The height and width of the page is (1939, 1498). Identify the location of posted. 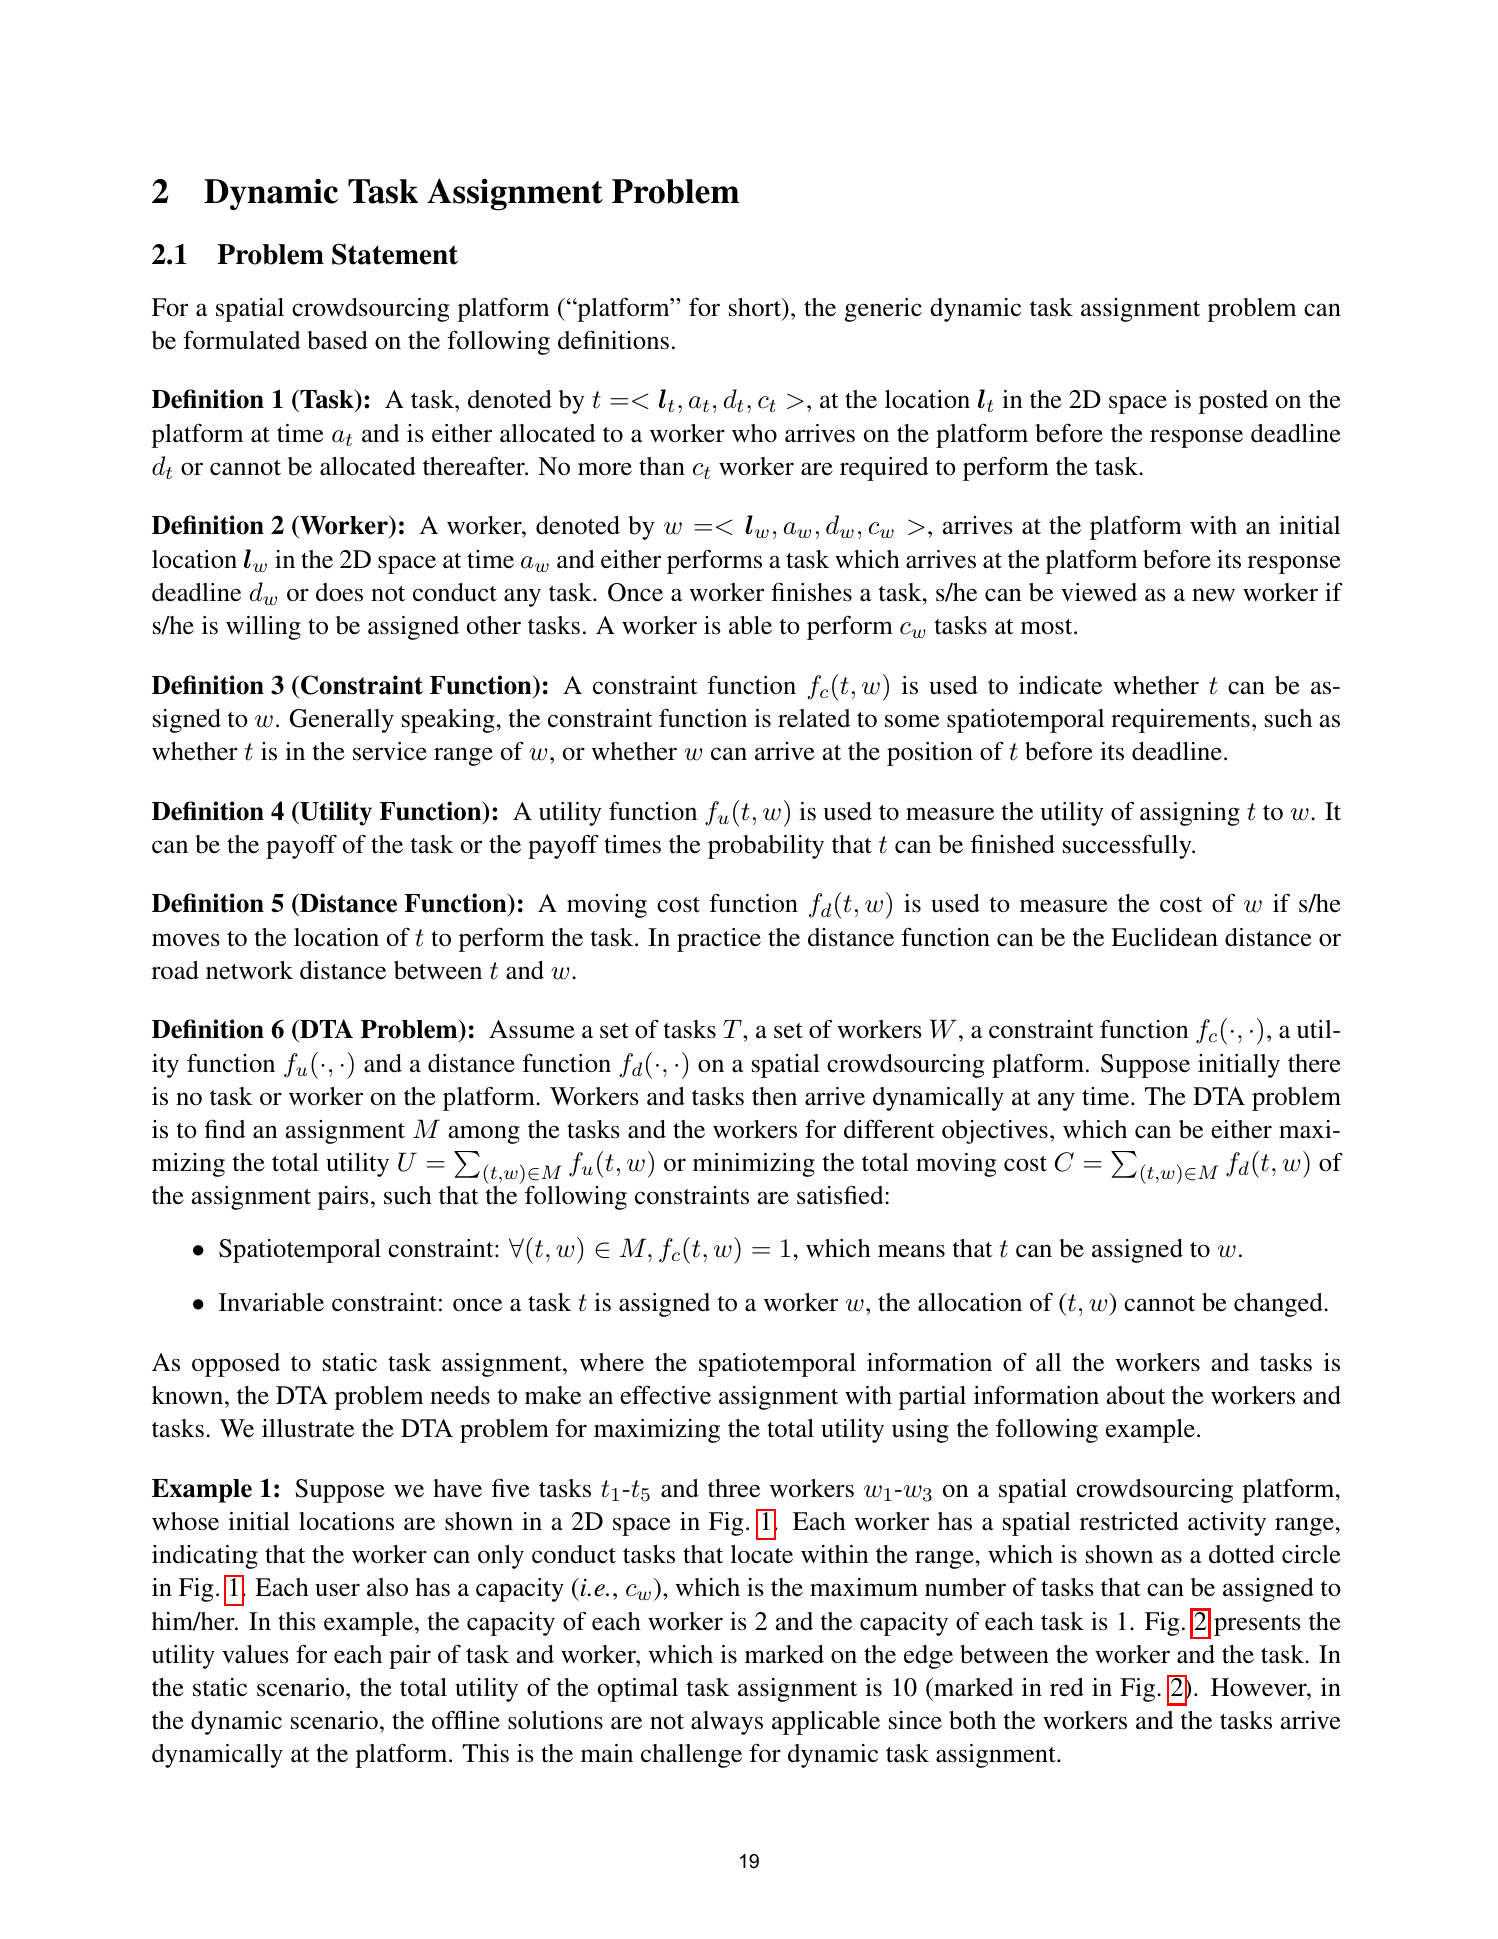
(1233, 402).
